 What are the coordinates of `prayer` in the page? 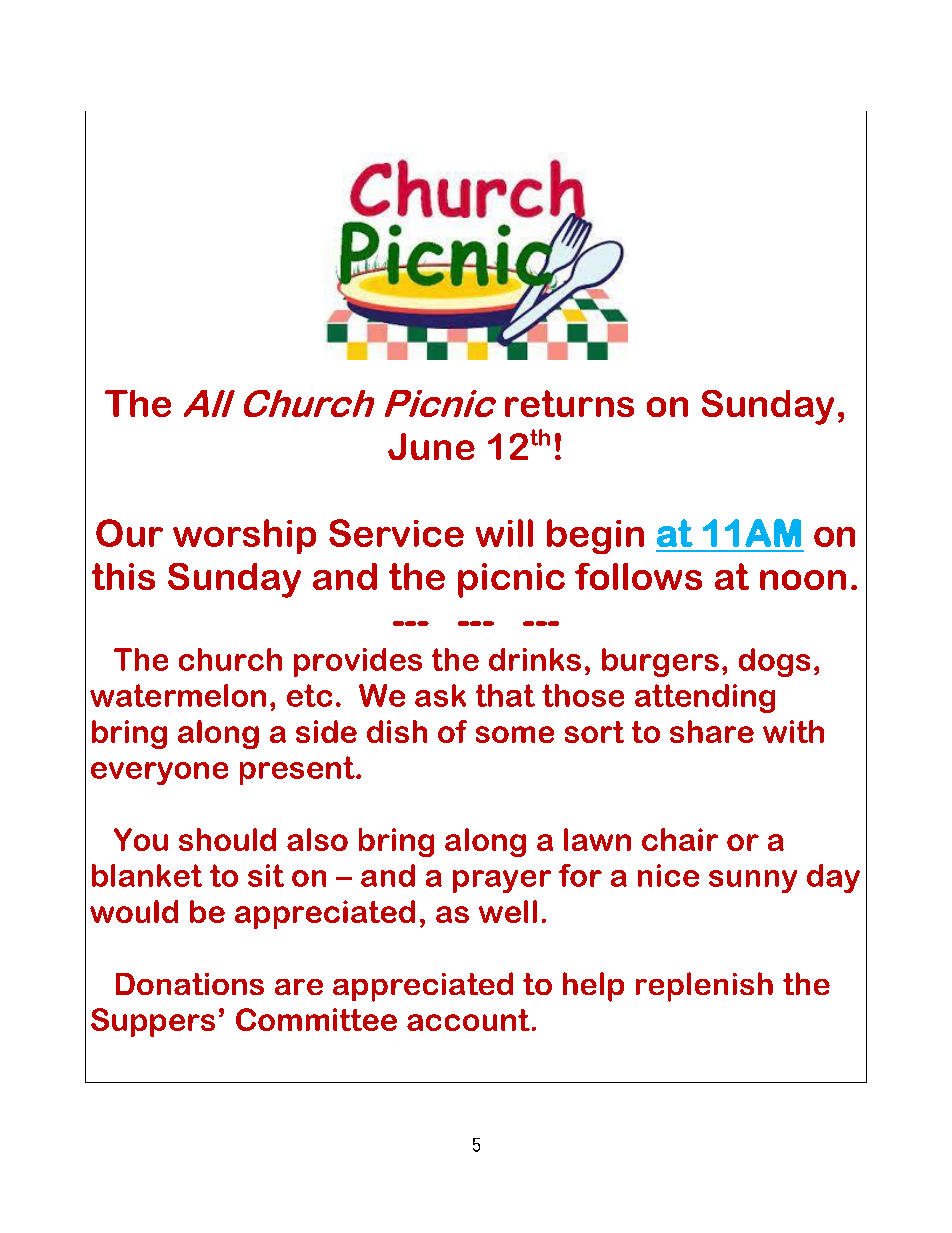 It's located at (502, 881).
